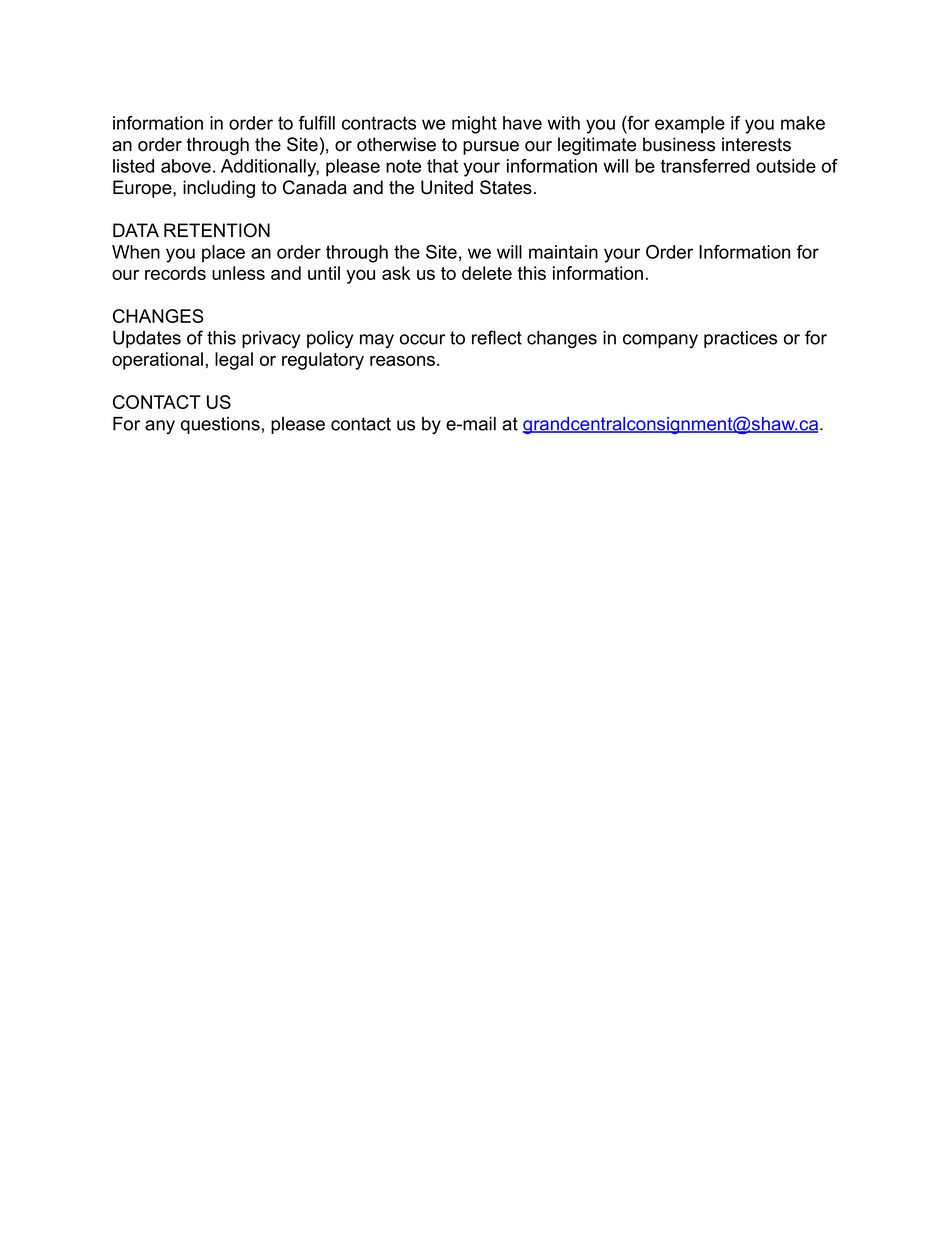 Image resolution: width=952 pixels, height=1233 pixels. Describe the element at coordinates (487, 273) in the screenshot. I see `delete` at that location.
